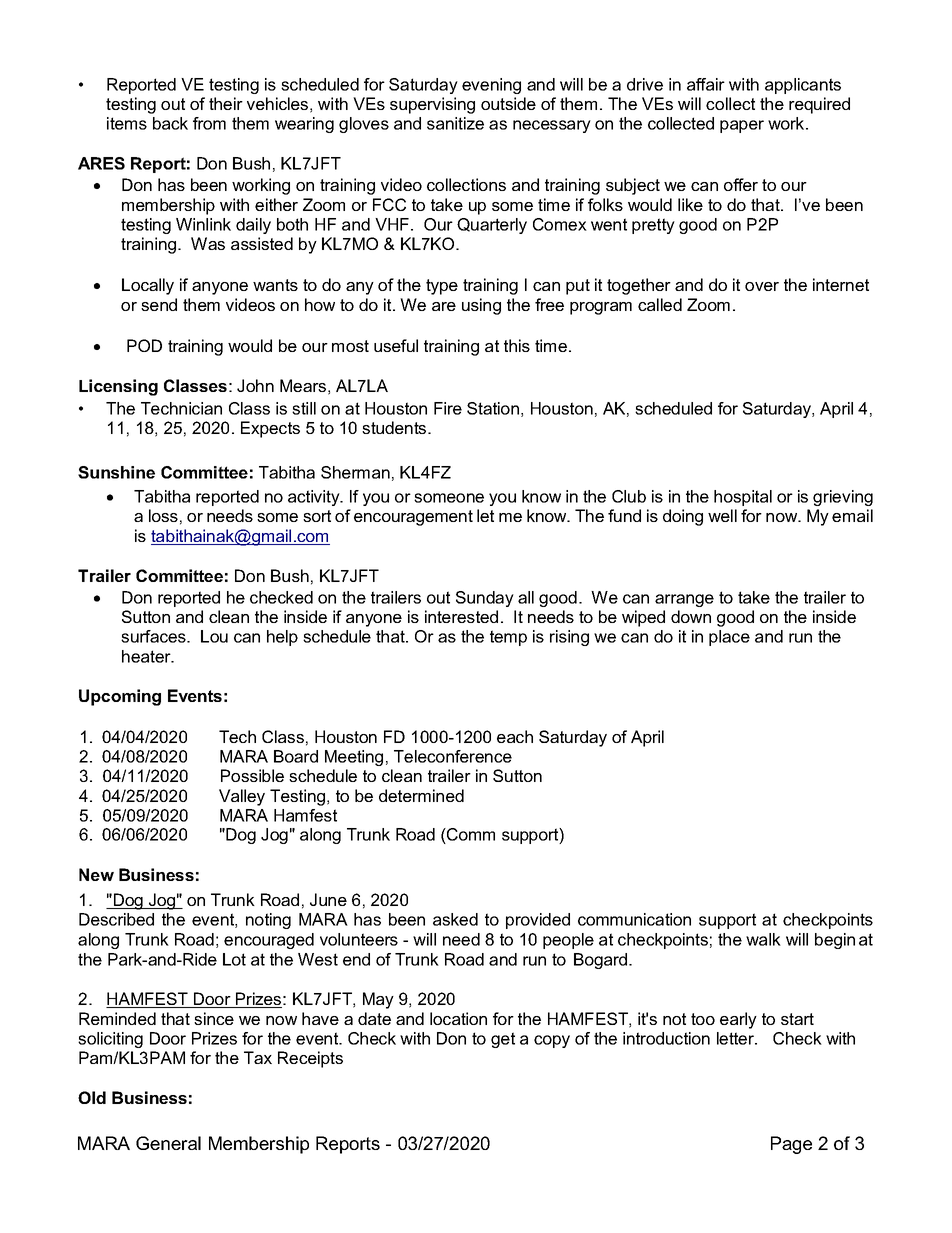 This image has width=952, height=1233. Describe the element at coordinates (461, 616) in the image. I see `interested` at that location.
